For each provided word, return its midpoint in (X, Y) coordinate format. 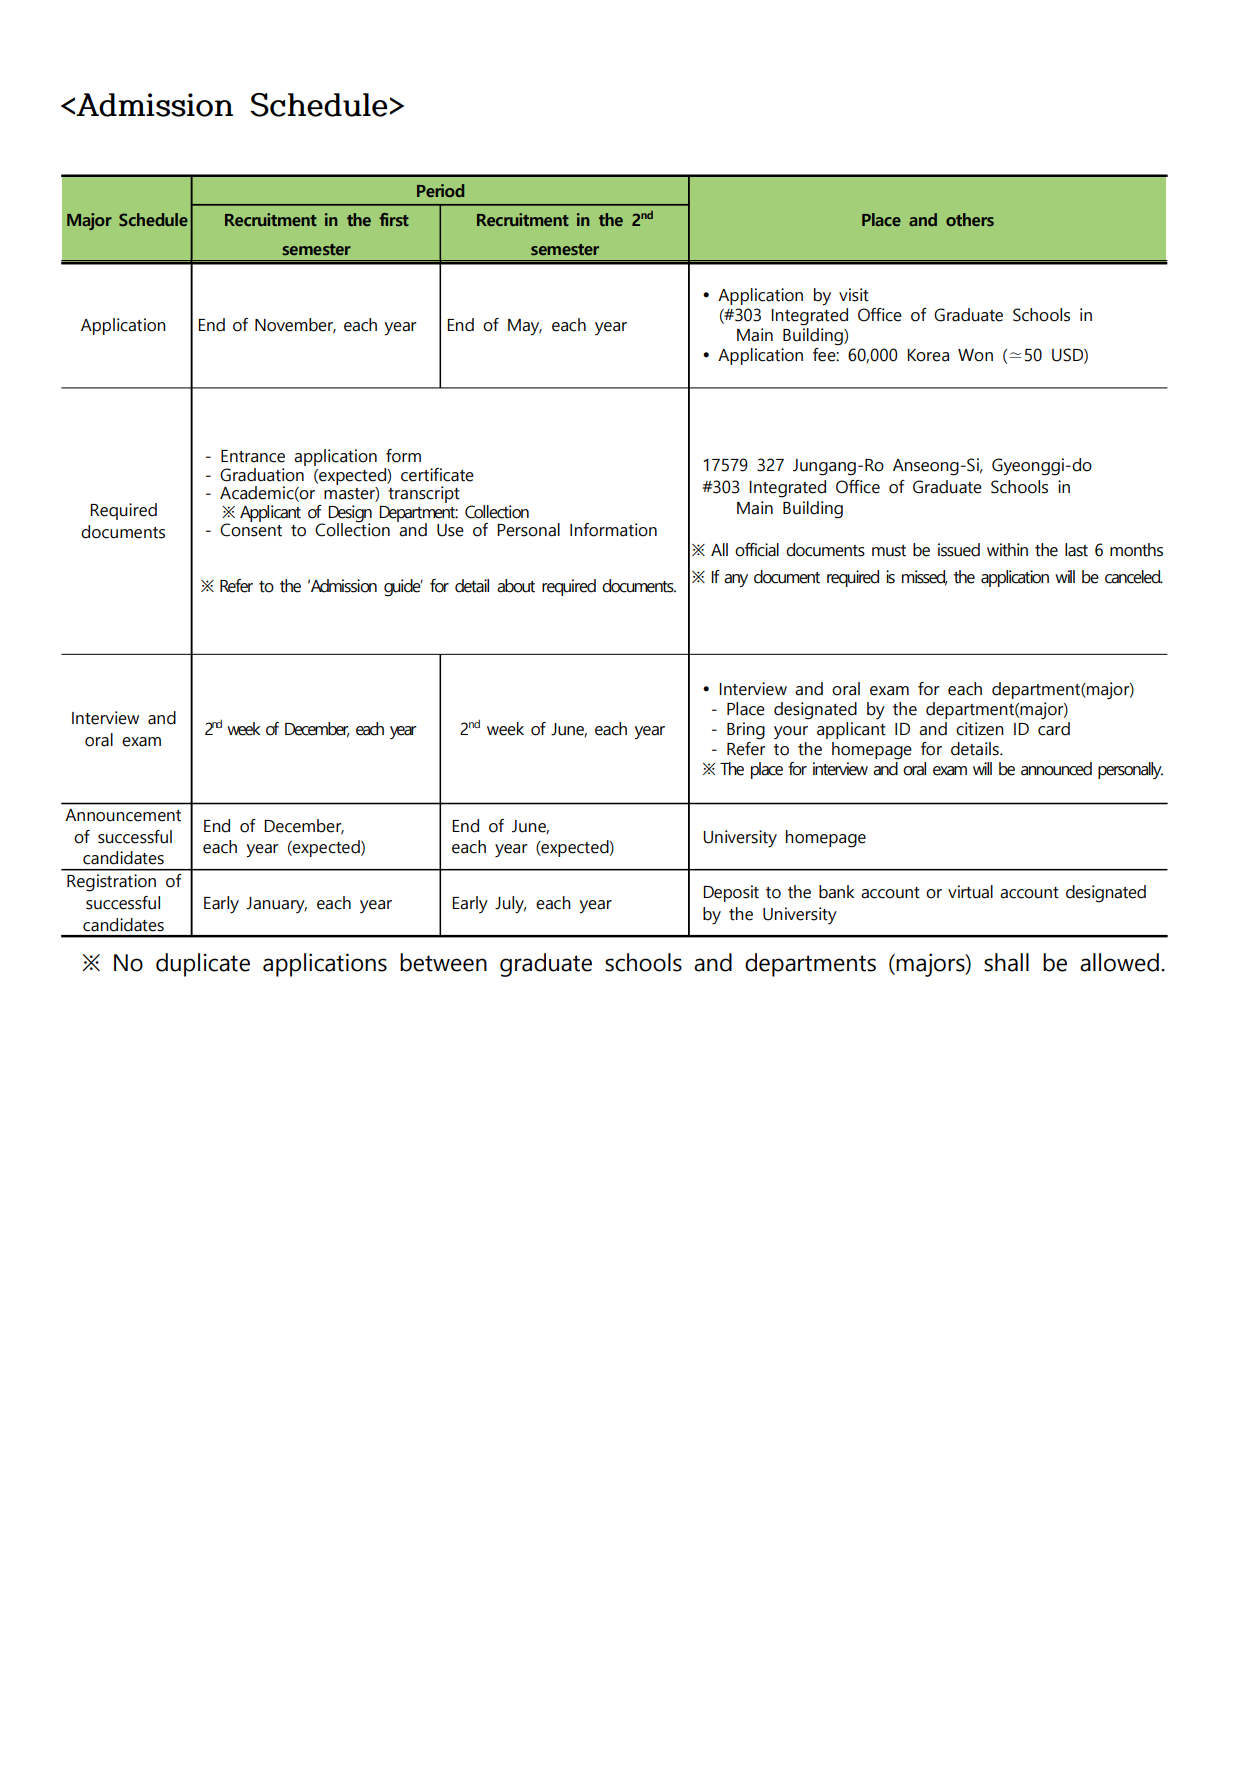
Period (440, 190)
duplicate (203, 965)
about (516, 586)
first (394, 219)
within (1007, 550)
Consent (251, 529)
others (970, 219)
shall (1006, 962)
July (510, 905)
